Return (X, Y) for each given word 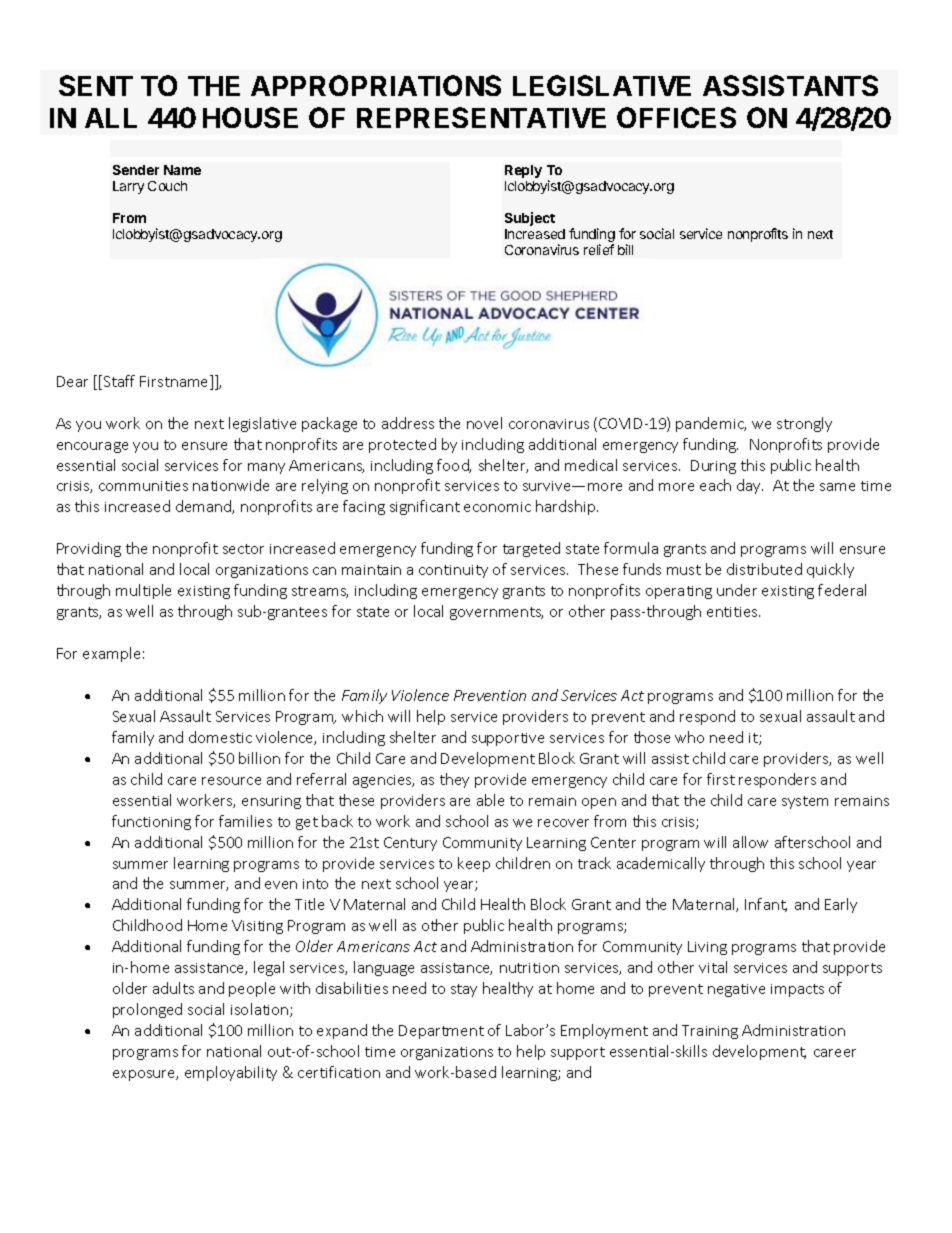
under (737, 590)
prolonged (147, 1010)
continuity (453, 571)
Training (710, 1032)
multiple (143, 591)
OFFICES (676, 117)
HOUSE (250, 117)
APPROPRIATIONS (376, 85)
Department (441, 1032)
